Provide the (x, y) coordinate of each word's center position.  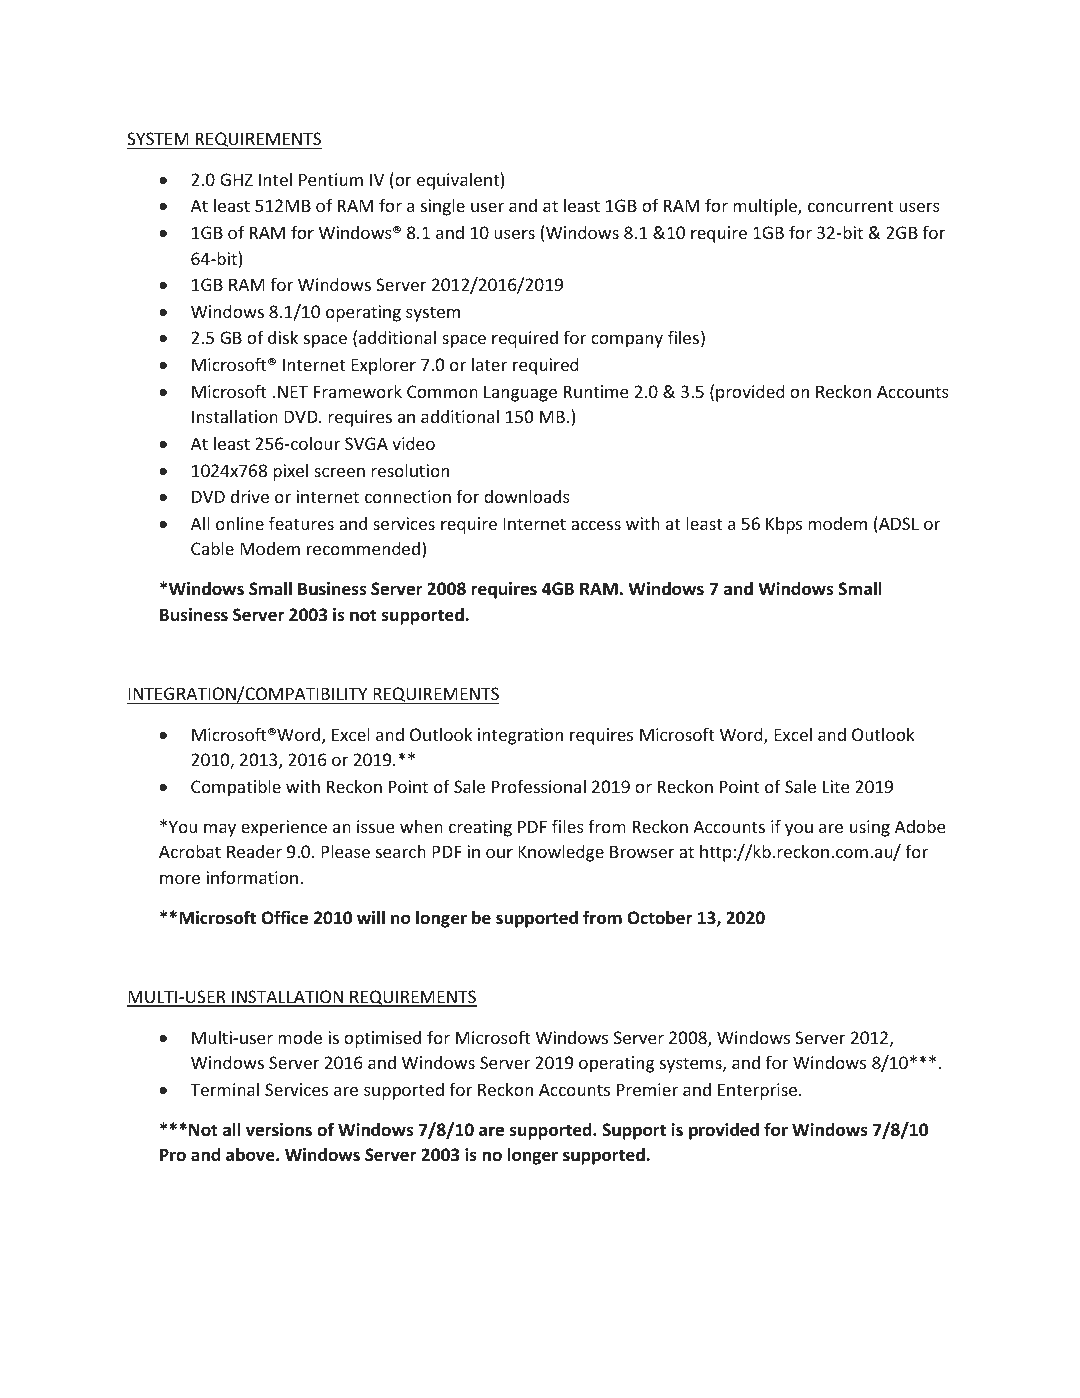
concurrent (850, 206)
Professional (539, 786)
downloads (527, 496)
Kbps (784, 525)
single (443, 207)
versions (279, 1130)
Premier (647, 1089)
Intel (275, 179)
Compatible (236, 788)
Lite (836, 786)
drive (250, 496)
